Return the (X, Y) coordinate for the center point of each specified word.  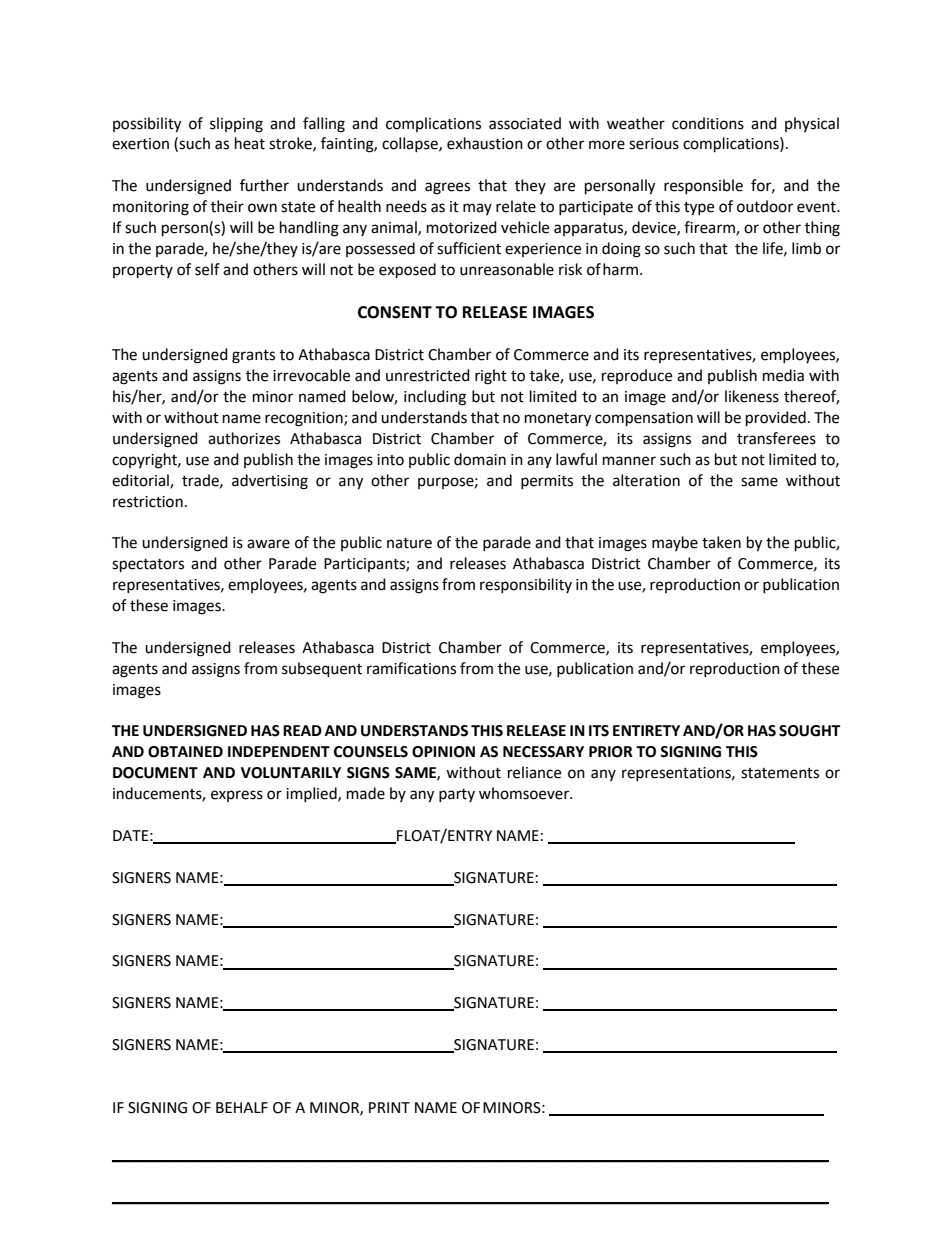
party (457, 795)
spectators (148, 566)
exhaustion (485, 143)
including (435, 398)
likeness (752, 396)
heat (250, 143)
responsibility (526, 585)
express (237, 796)
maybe (675, 543)
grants (253, 357)
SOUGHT (809, 731)
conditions (708, 123)
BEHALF (242, 1107)
